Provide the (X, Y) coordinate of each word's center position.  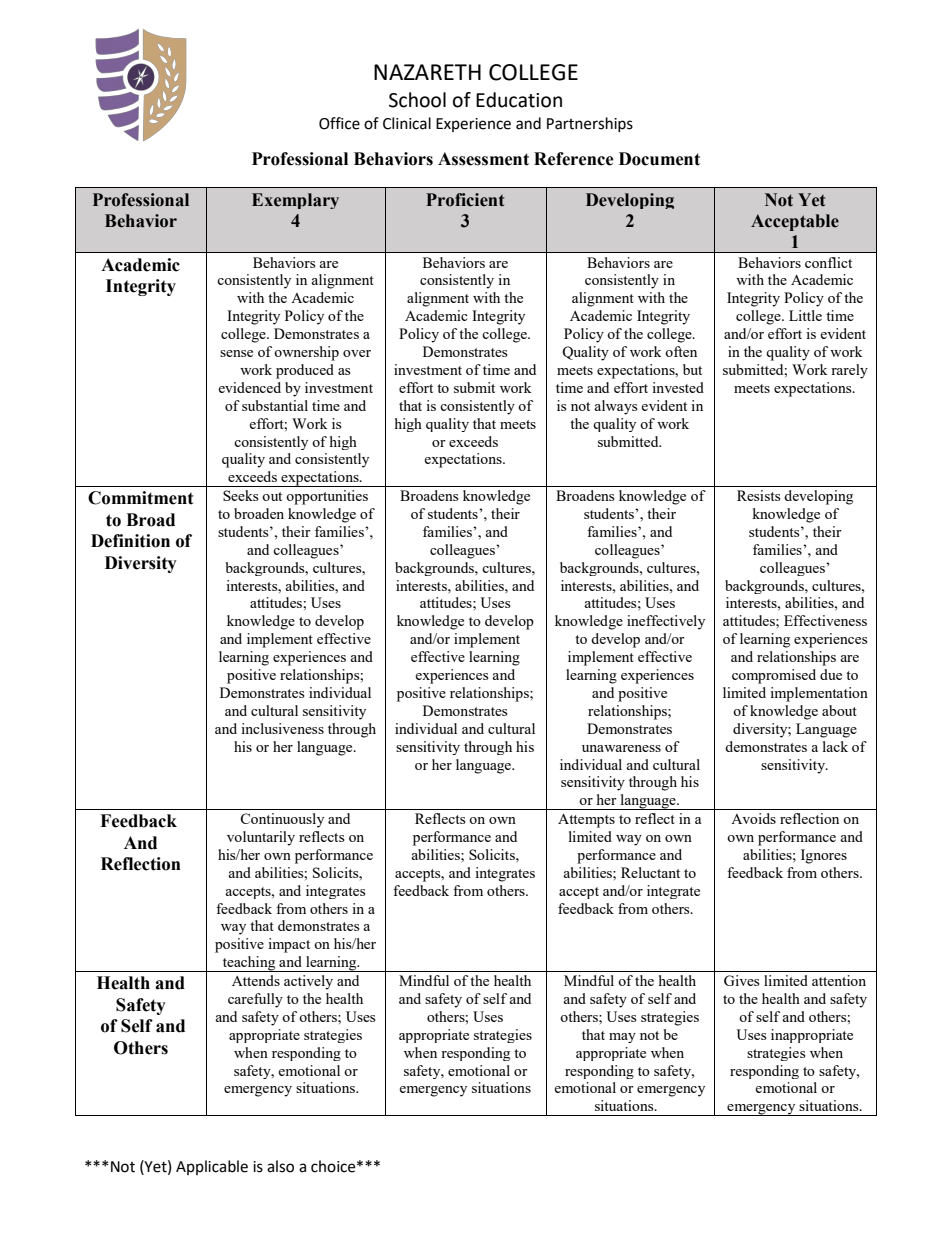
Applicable (212, 1167)
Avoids (753, 818)
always (615, 407)
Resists (758, 495)
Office (339, 123)
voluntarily (261, 838)
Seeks (240, 495)
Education (519, 100)
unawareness (621, 748)
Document (659, 159)
